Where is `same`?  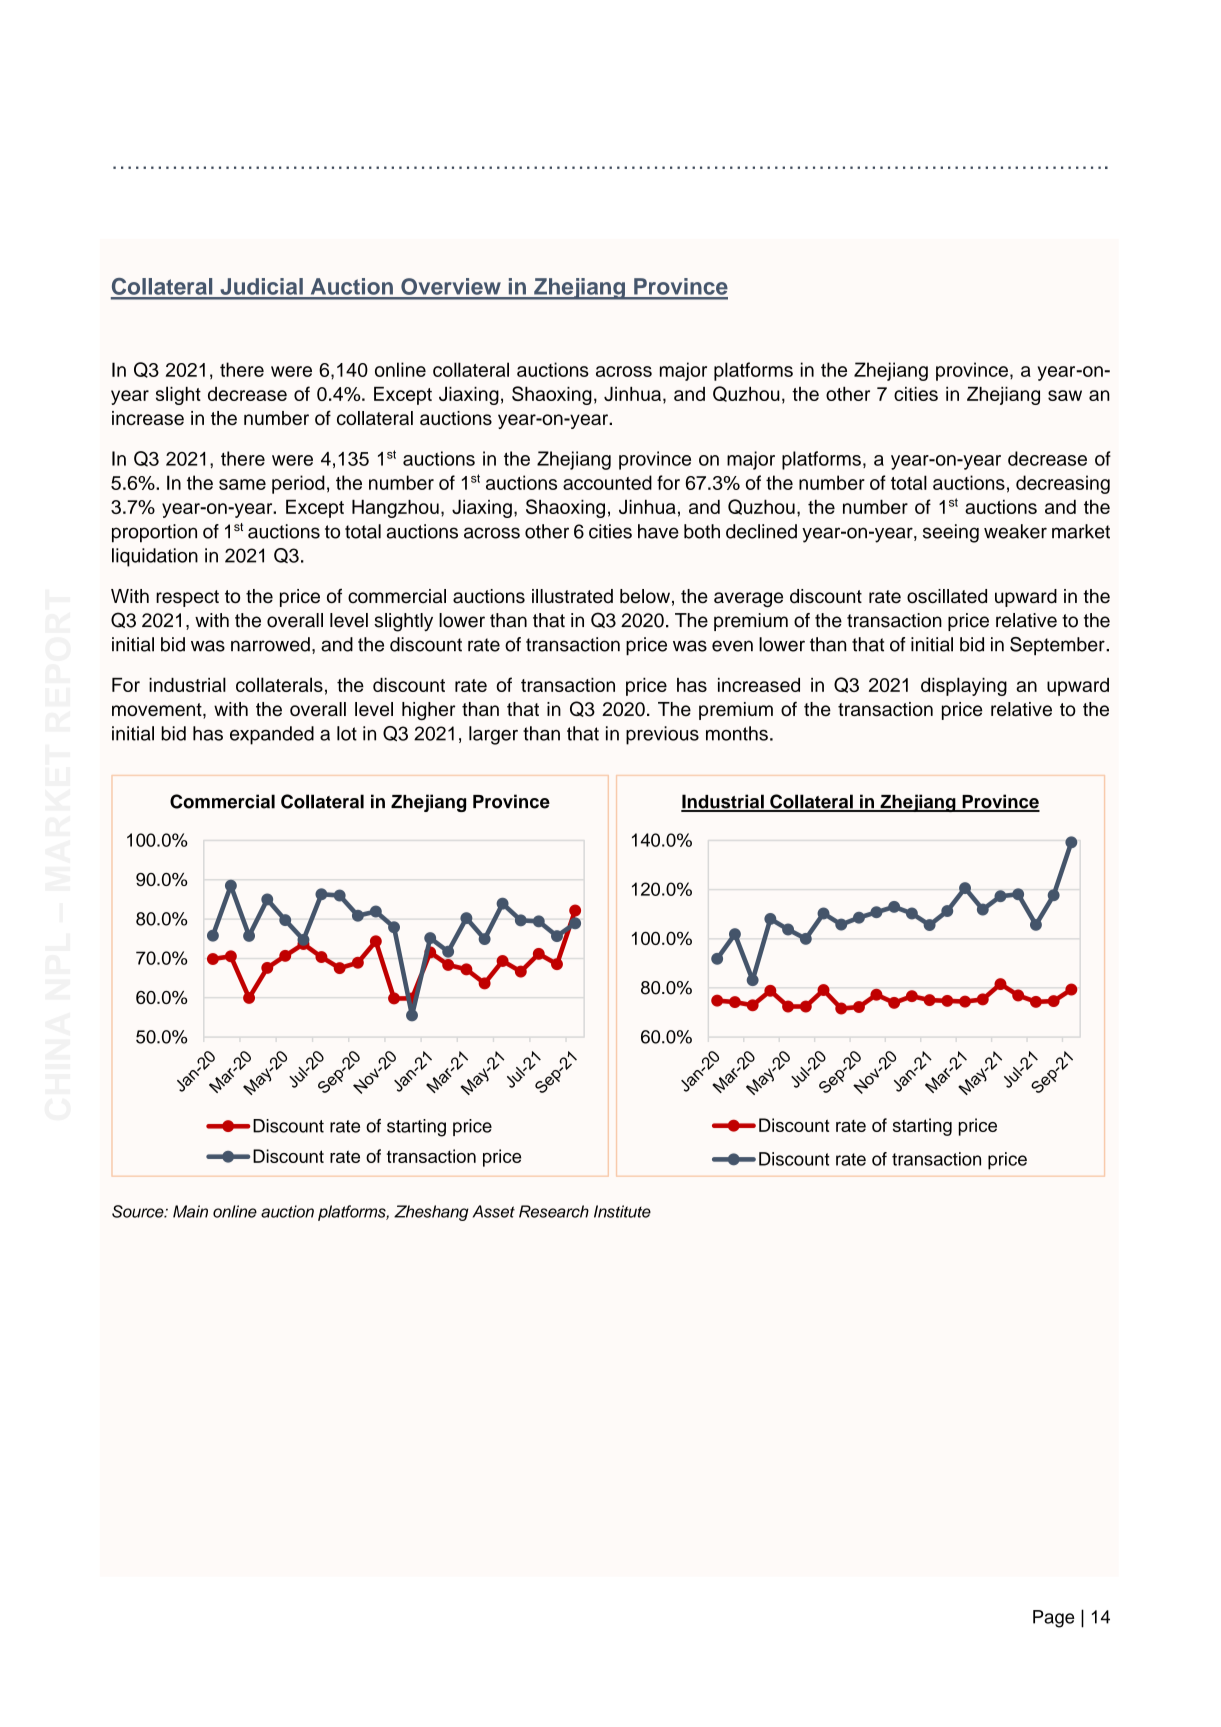 same is located at coordinates (242, 484).
